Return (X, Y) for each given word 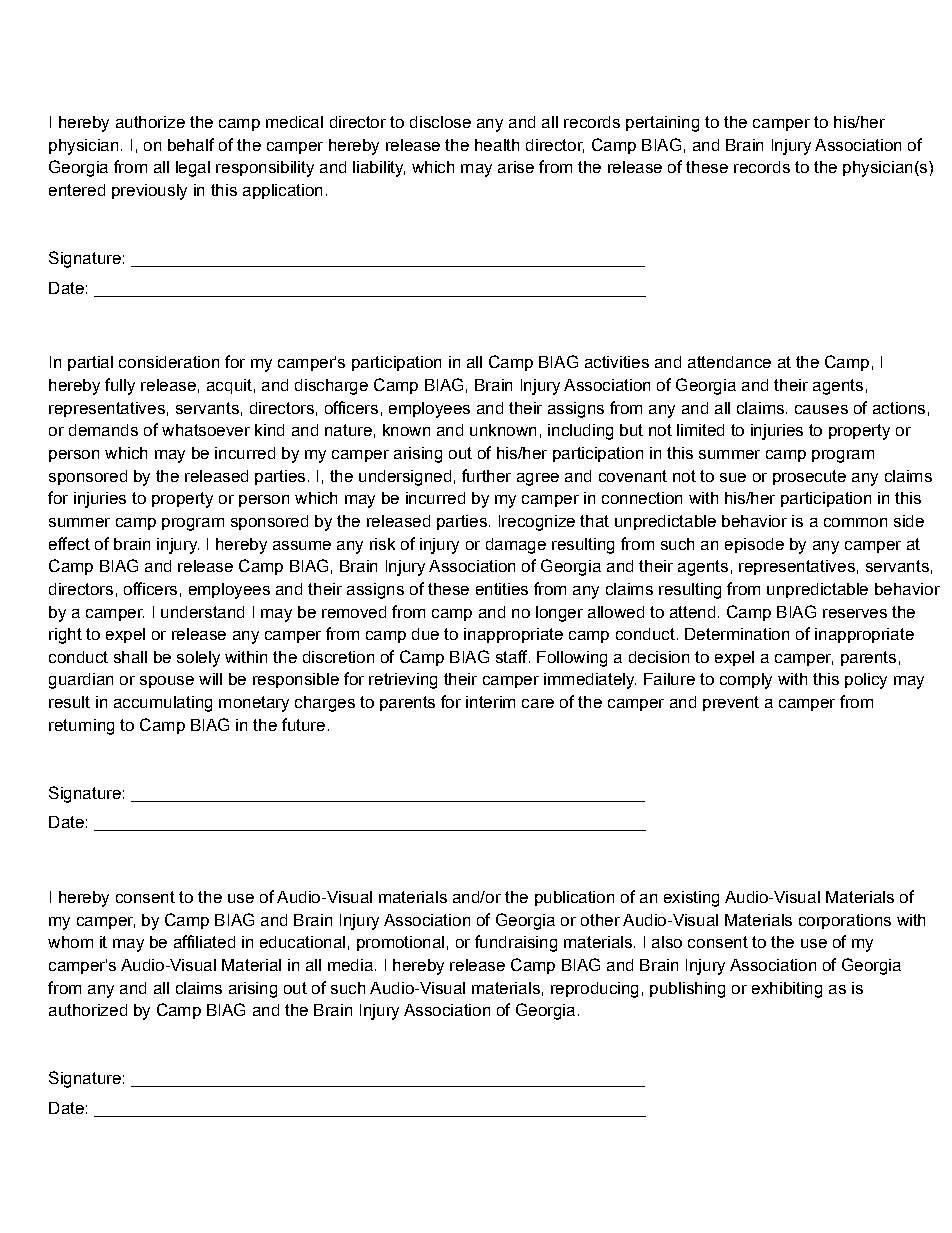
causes (821, 409)
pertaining (662, 124)
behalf (191, 144)
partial (90, 363)
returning (81, 727)
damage (516, 546)
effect (69, 543)
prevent (731, 703)
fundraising (516, 943)
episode (754, 545)
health (497, 145)
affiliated (204, 941)
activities (617, 362)
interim (490, 702)
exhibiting (787, 990)
